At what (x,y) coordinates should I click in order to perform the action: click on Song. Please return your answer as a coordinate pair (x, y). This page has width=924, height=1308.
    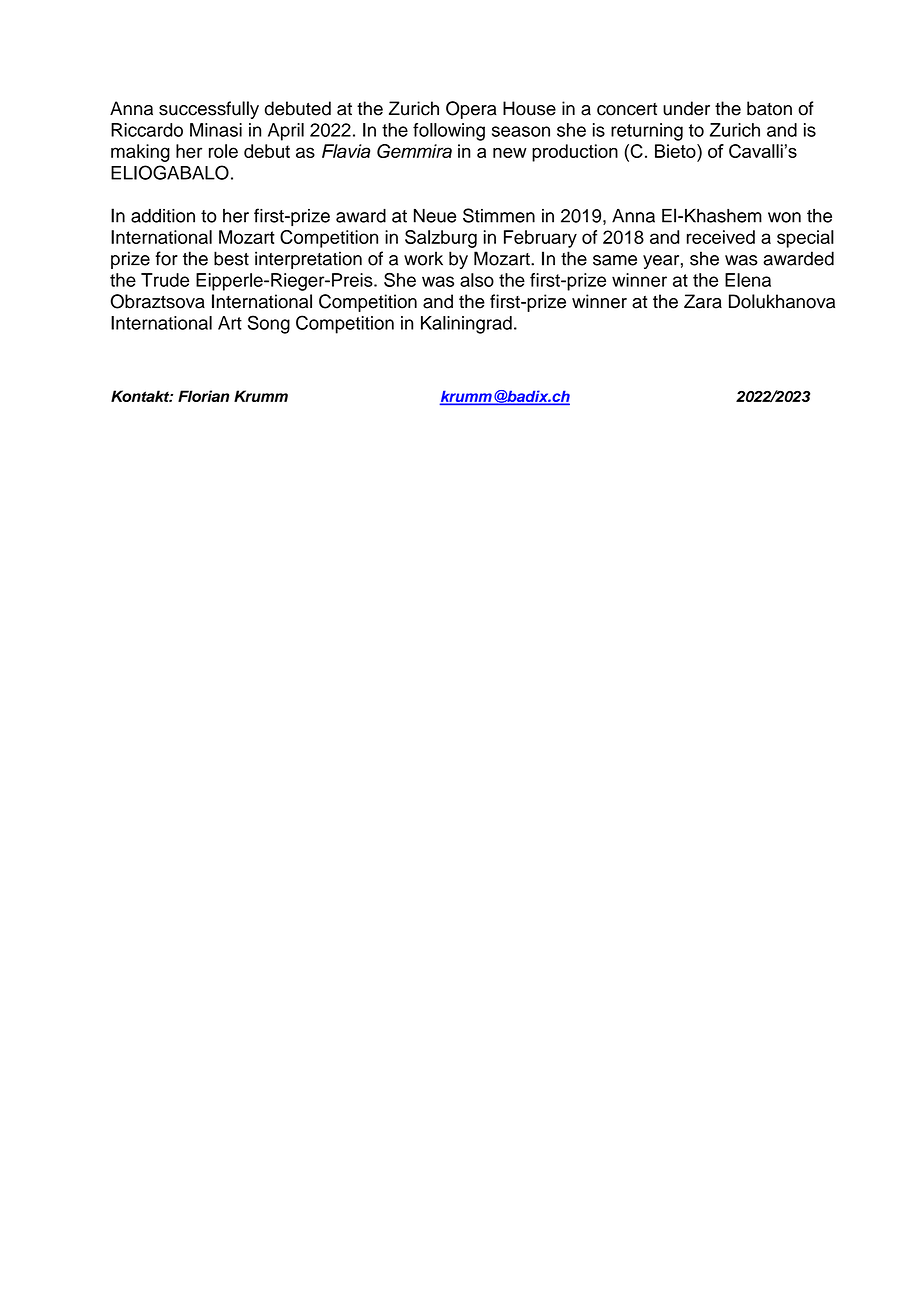
    Looking at the image, I should click on (269, 324).
